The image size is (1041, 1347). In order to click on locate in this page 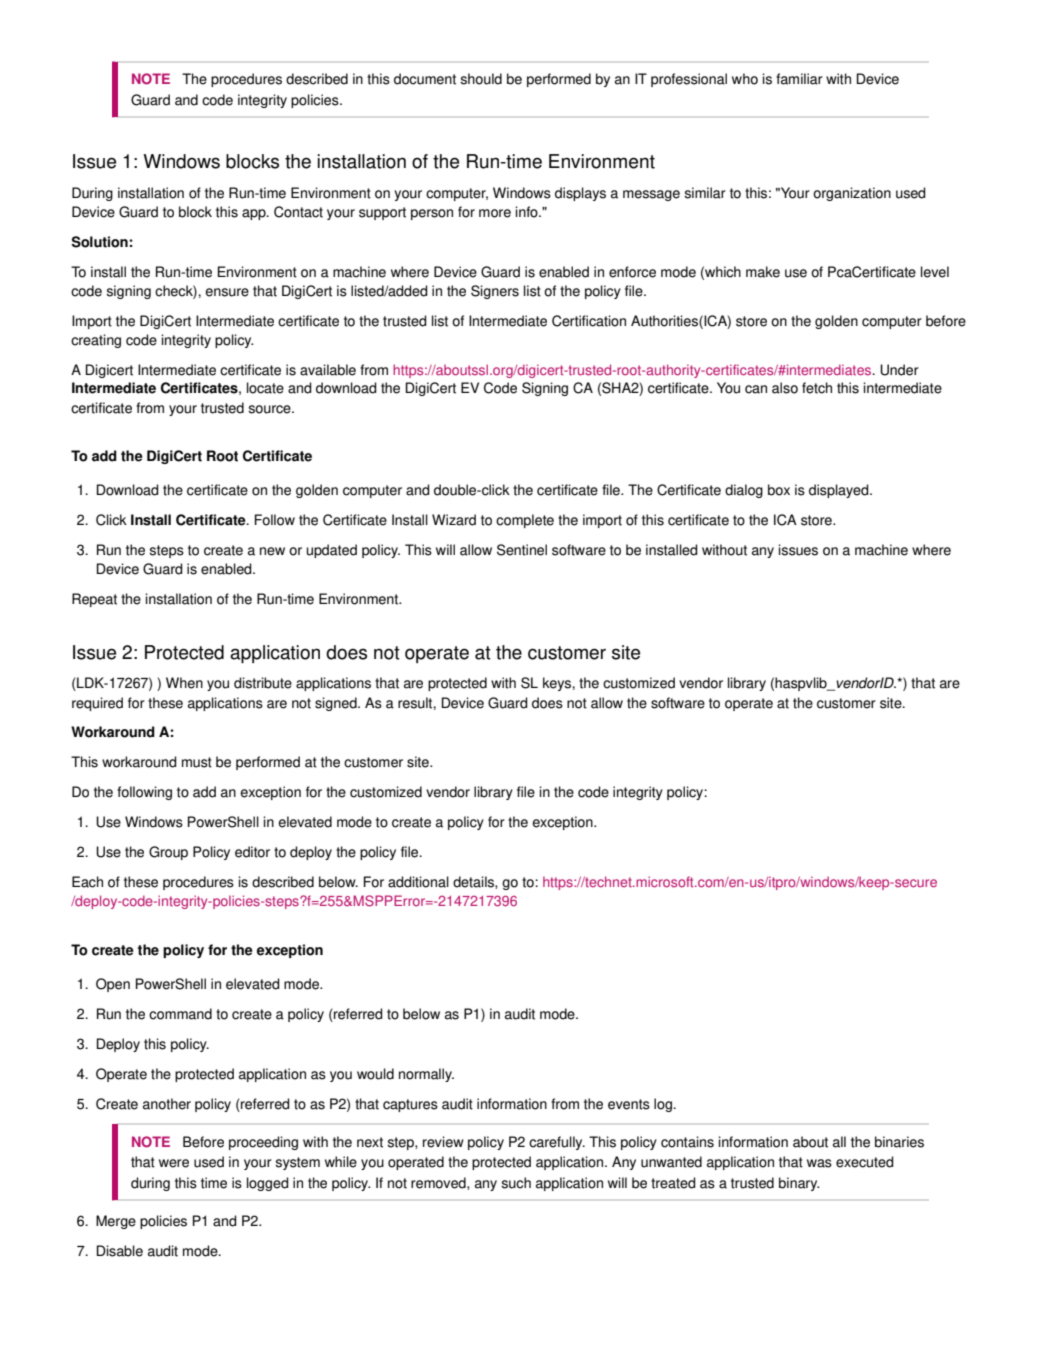, I will do `click(265, 388)`.
